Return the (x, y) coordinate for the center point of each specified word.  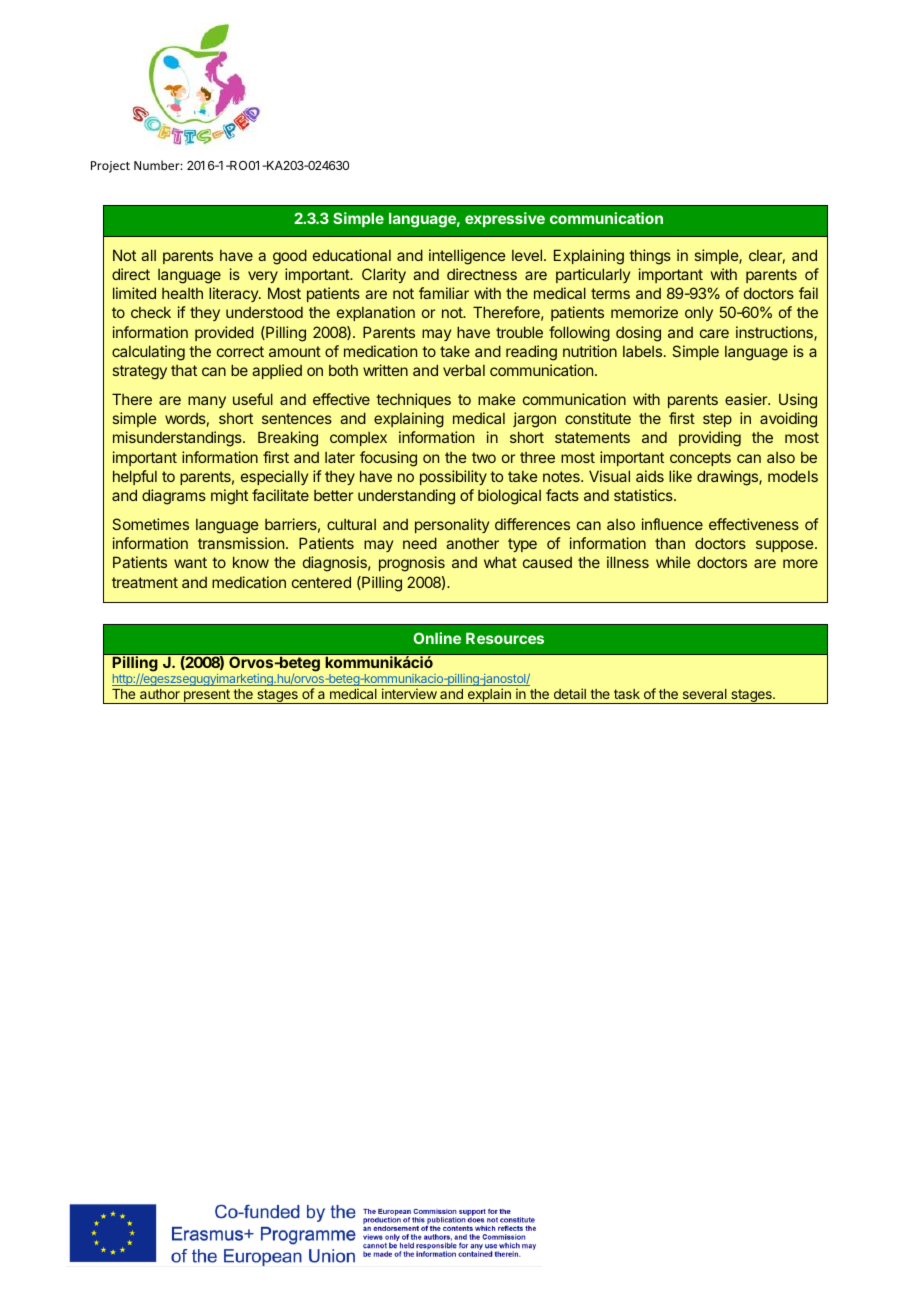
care (714, 333)
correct (240, 351)
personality (452, 525)
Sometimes (150, 524)
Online (437, 638)
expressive (505, 219)
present (207, 696)
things (650, 257)
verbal (464, 370)
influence (672, 524)
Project (110, 167)
